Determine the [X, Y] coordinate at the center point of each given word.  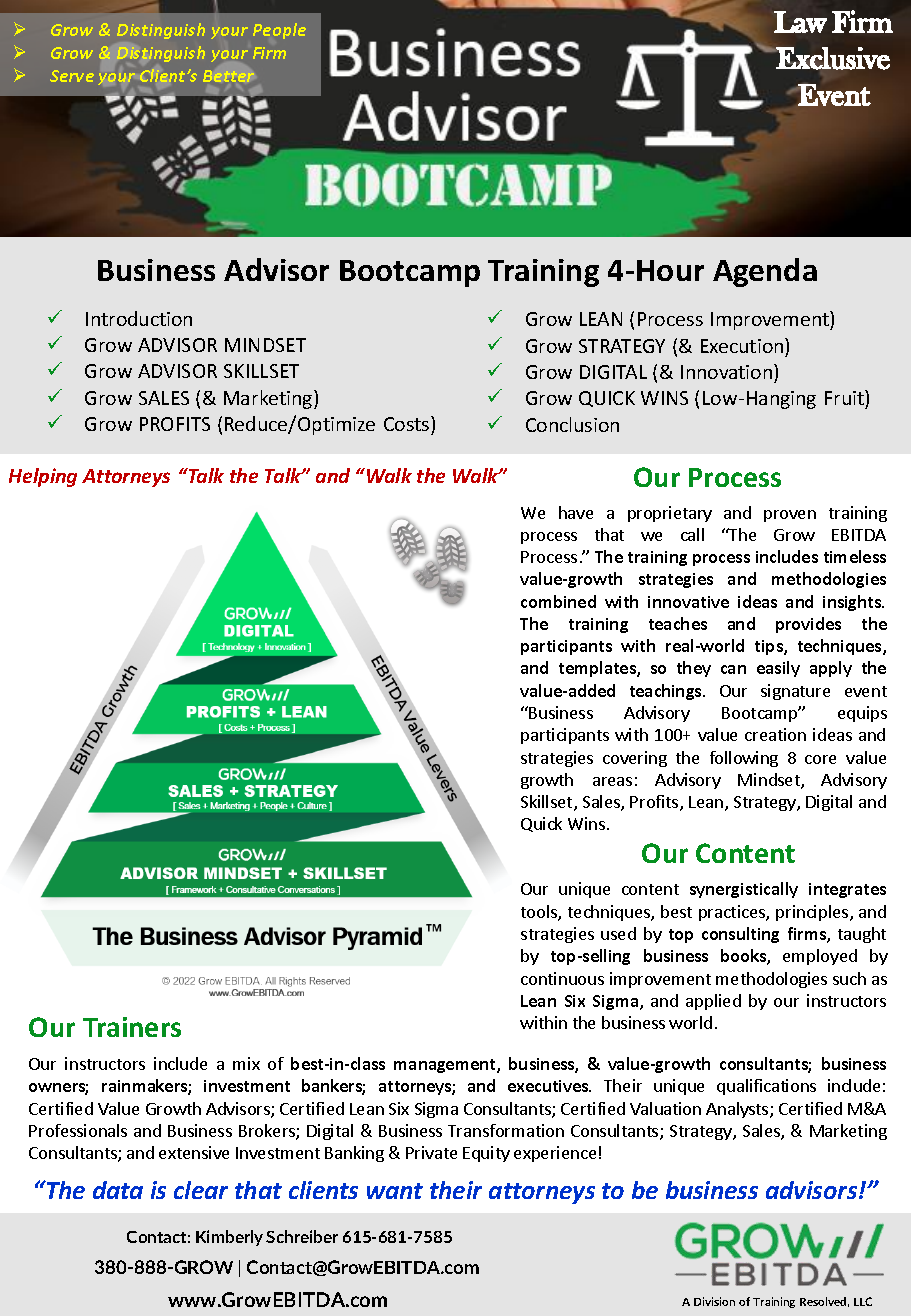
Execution [743, 345]
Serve [72, 76]
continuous [562, 978]
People [279, 31]
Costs [408, 423]
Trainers [132, 1027]
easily [778, 669]
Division [714, 1301]
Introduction [139, 318]
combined [558, 601]
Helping [43, 477]
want [395, 1191]
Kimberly [229, 1238]
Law [800, 22]
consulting [740, 935]
